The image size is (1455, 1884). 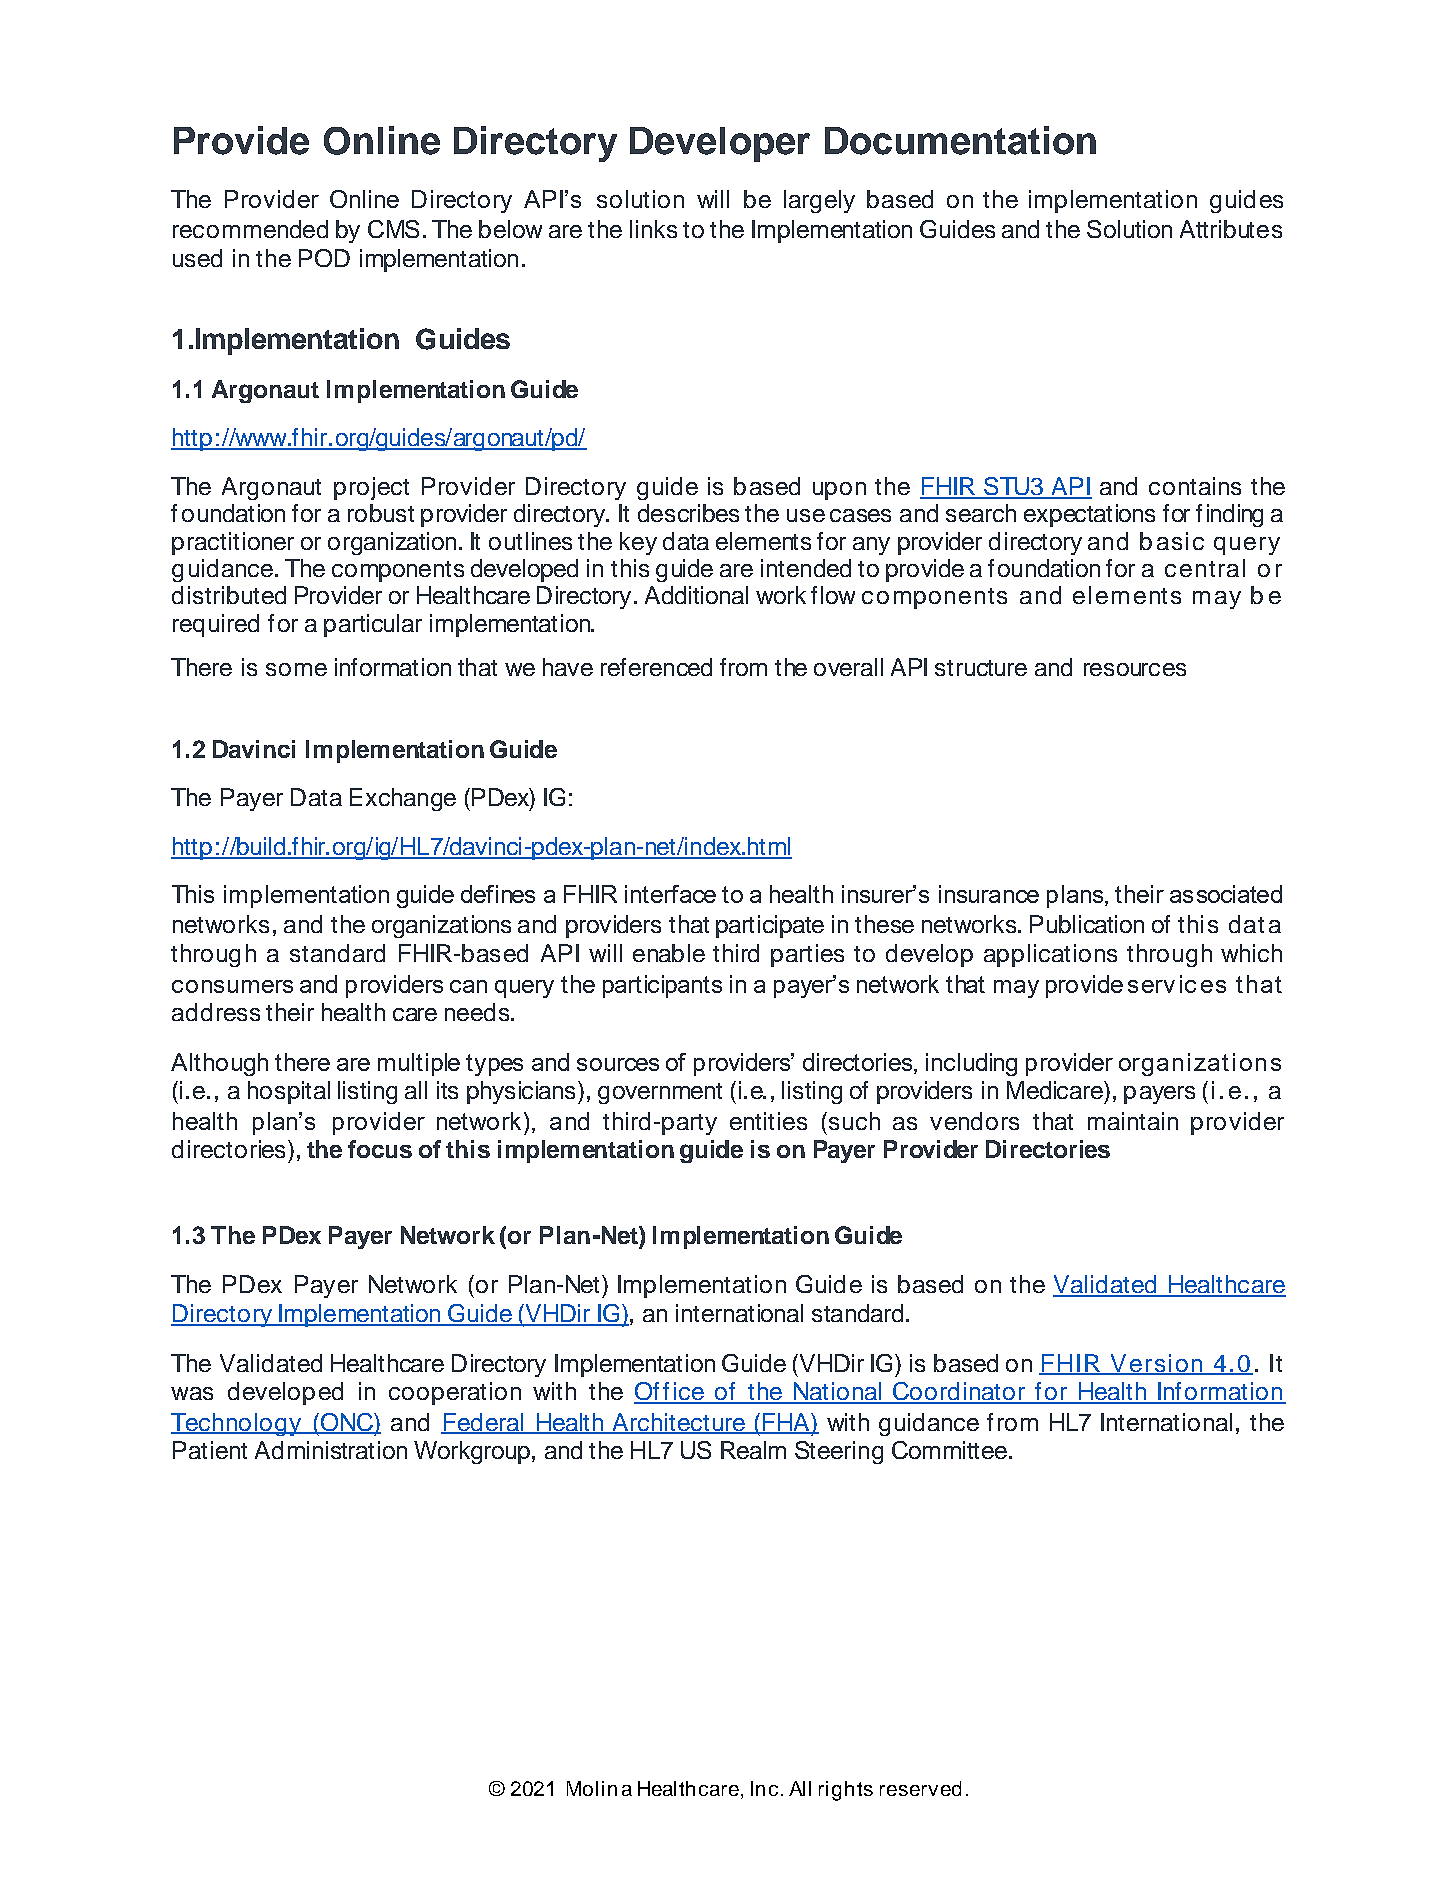 I want to click on Molina, so click(x=599, y=1788).
